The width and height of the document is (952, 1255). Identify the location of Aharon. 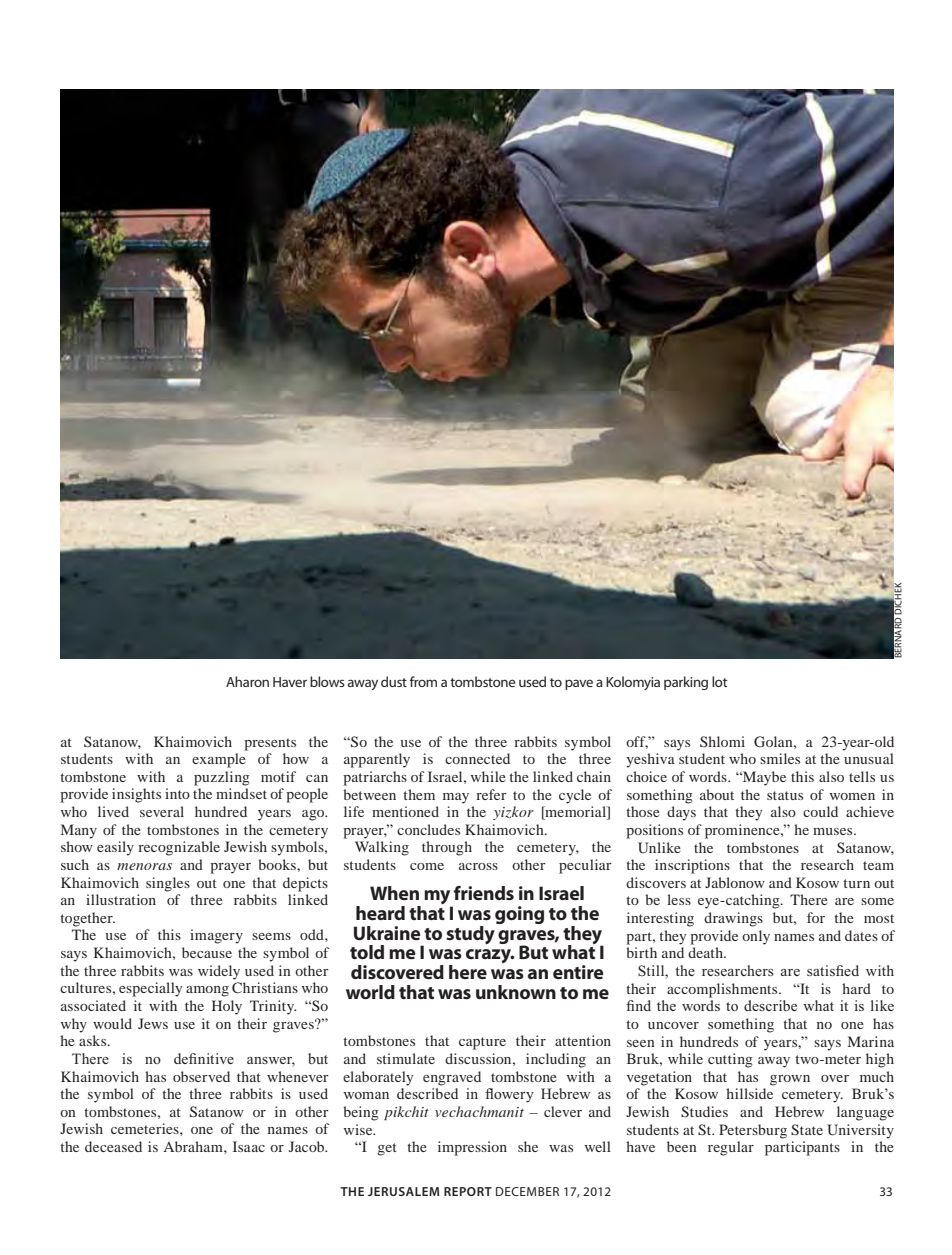
(247, 681).
